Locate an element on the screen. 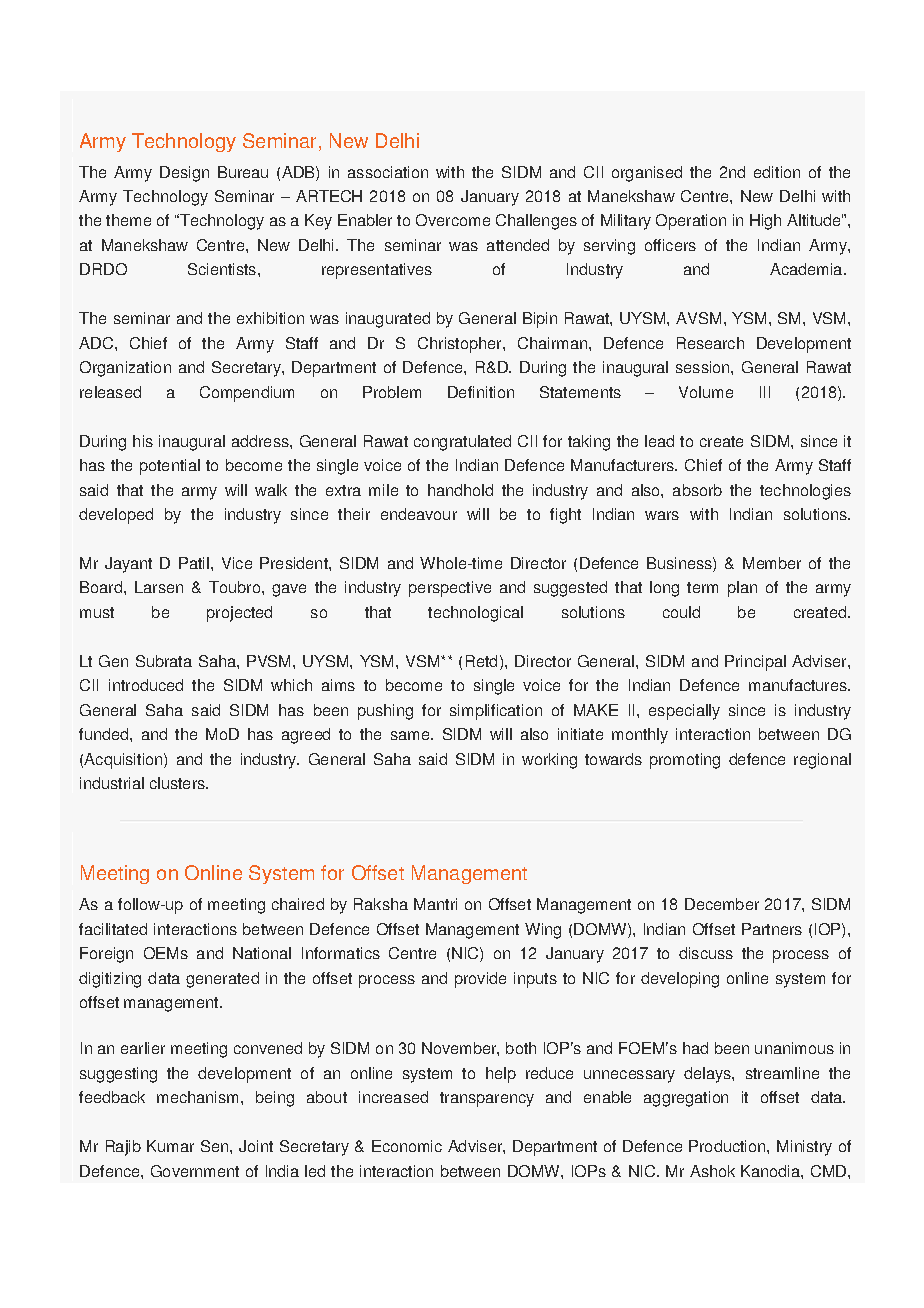 Image resolution: width=924 pixels, height=1308 pixels. Overcome is located at coordinates (453, 220).
